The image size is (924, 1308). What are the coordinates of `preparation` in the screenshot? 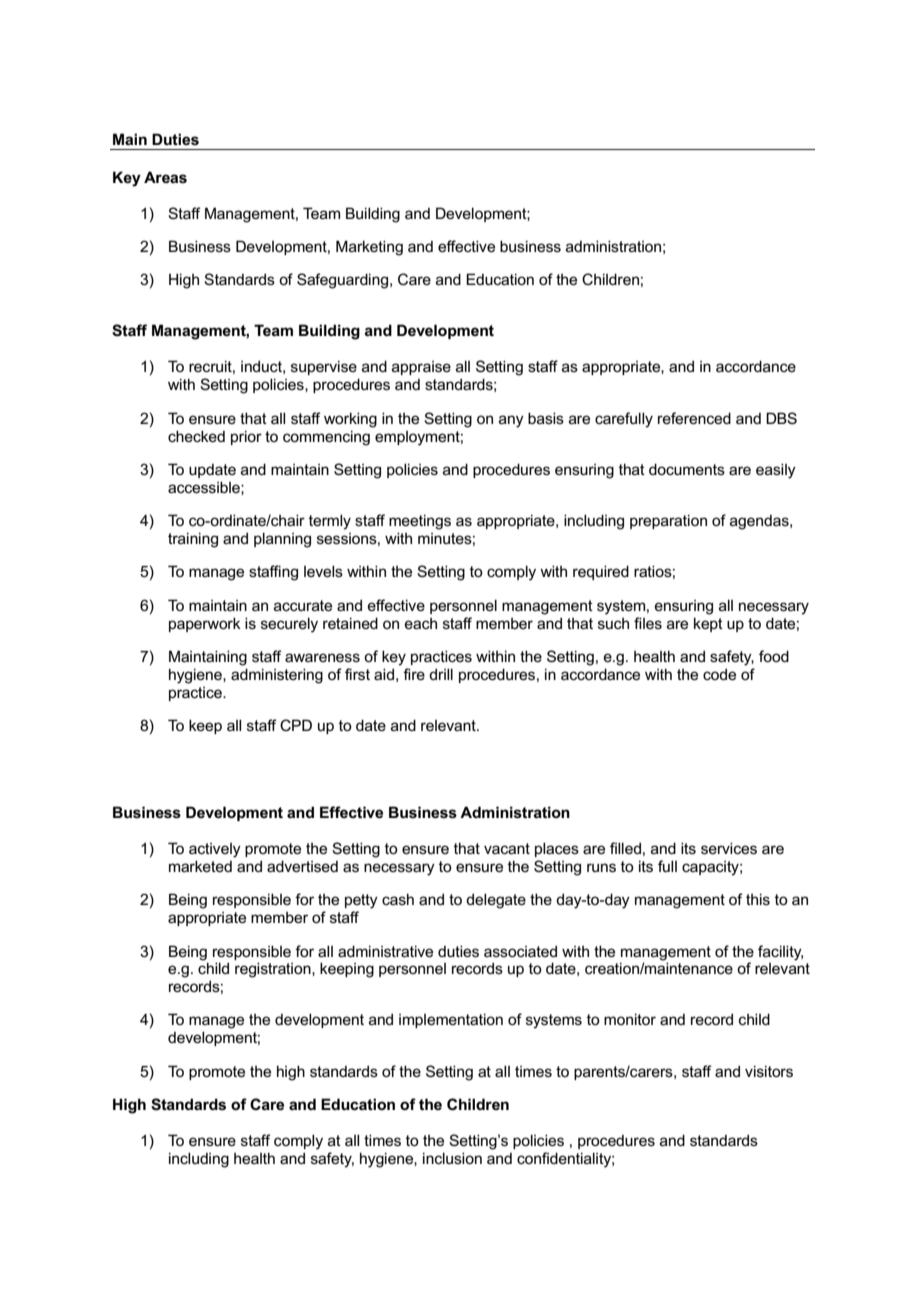 It's located at (668, 521).
